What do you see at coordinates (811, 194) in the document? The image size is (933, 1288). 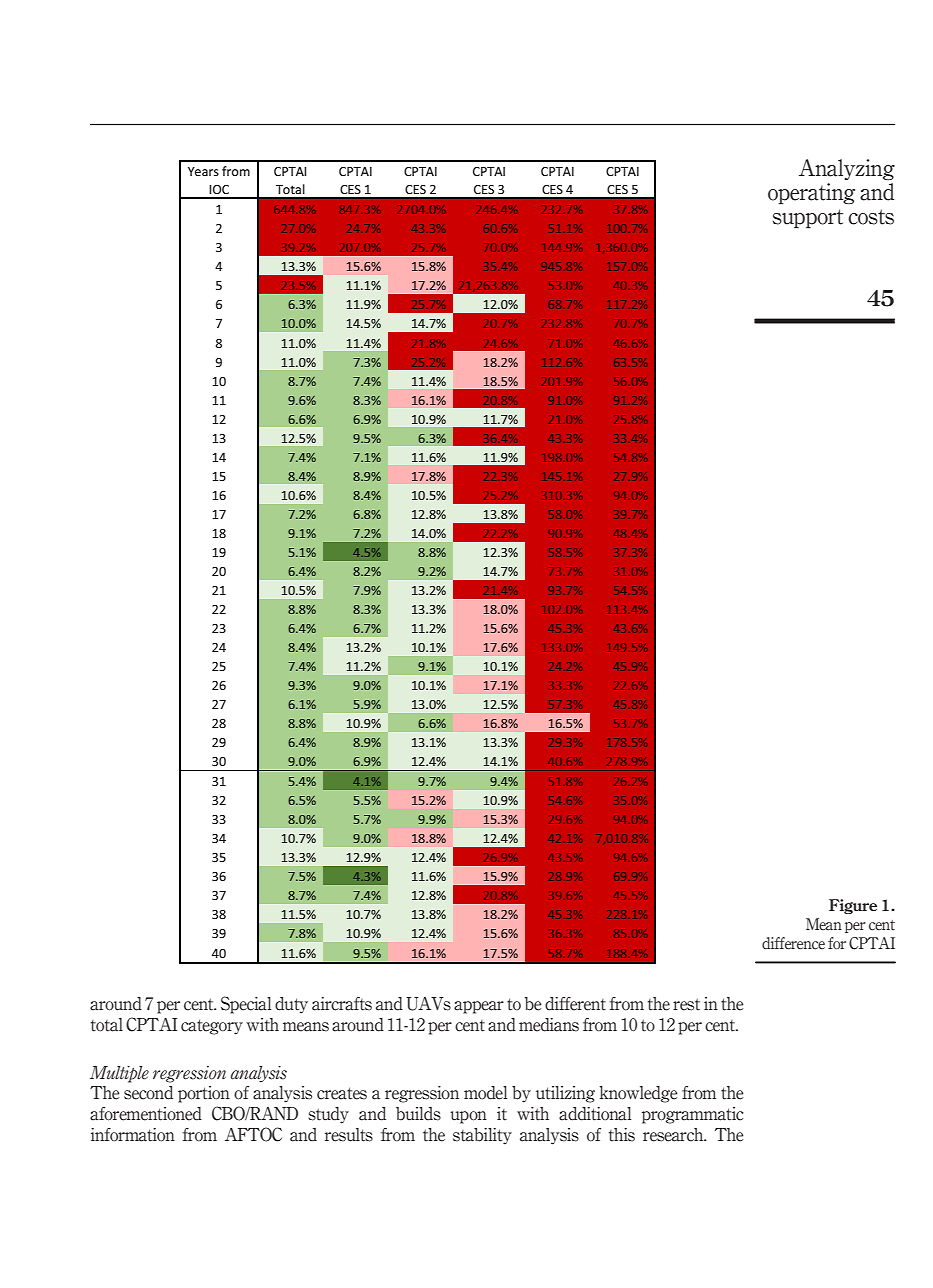 I see `operating` at bounding box center [811, 194].
